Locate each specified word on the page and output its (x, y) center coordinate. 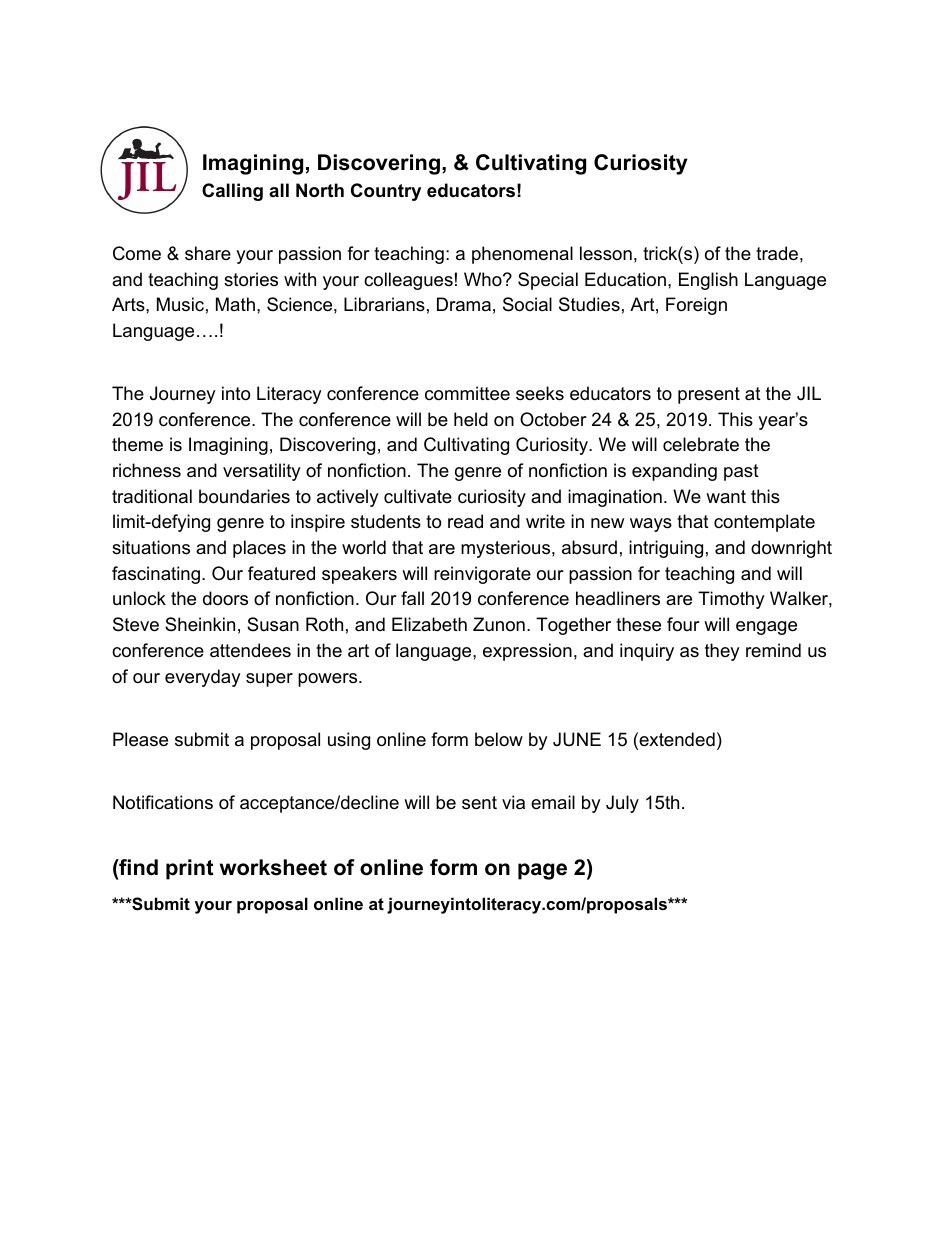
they (722, 652)
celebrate (701, 444)
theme (137, 444)
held (471, 419)
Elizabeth (429, 624)
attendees (250, 650)
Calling (232, 192)
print (189, 869)
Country (386, 192)
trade (777, 253)
